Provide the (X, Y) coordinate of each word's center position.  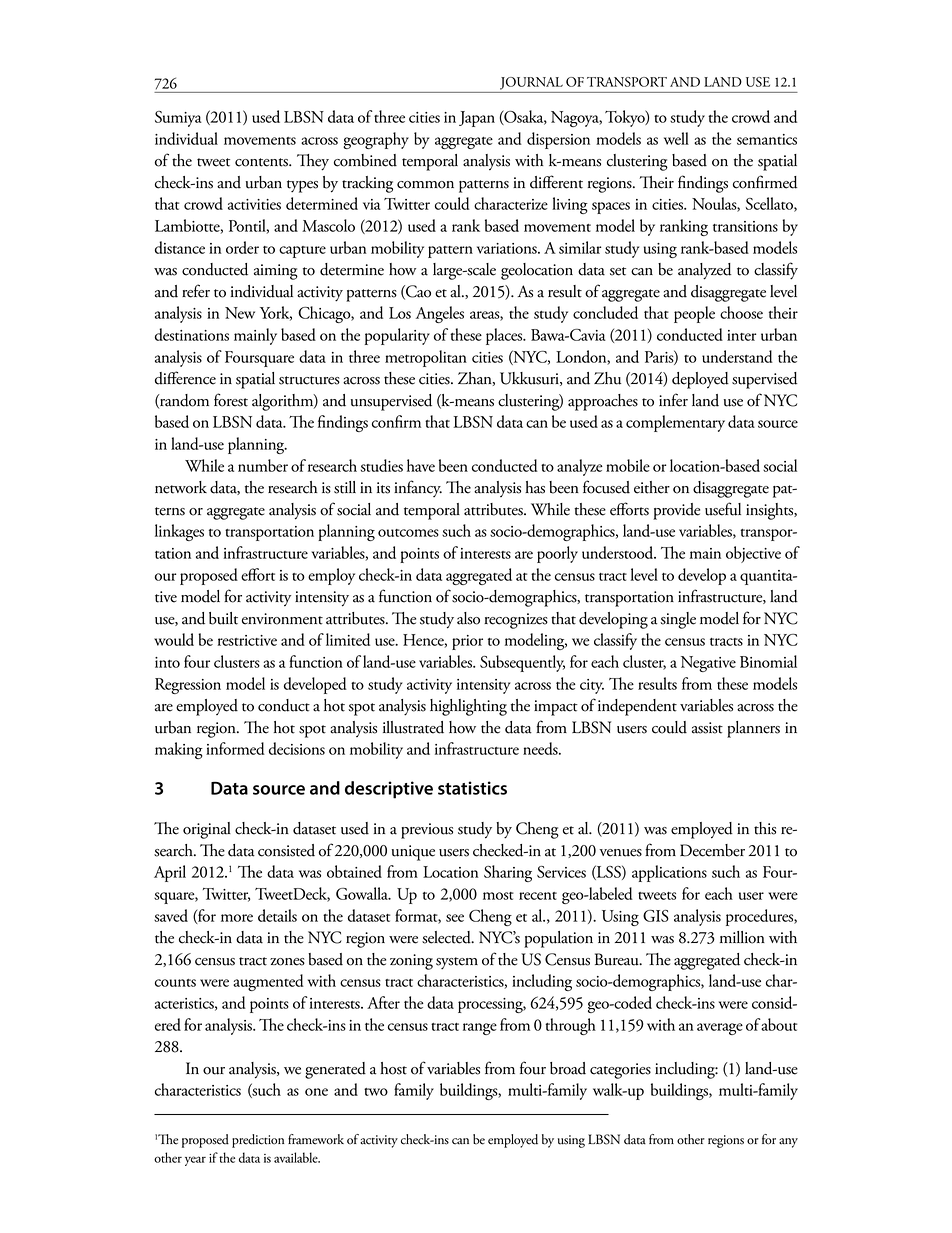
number (263, 465)
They (313, 162)
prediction (258, 1141)
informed (235, 748)
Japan (477, 119)
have (421, 465)
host (393, 1068)
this (765, 828)
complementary (675, 423)
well (676, 138)
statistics (472, 788)
